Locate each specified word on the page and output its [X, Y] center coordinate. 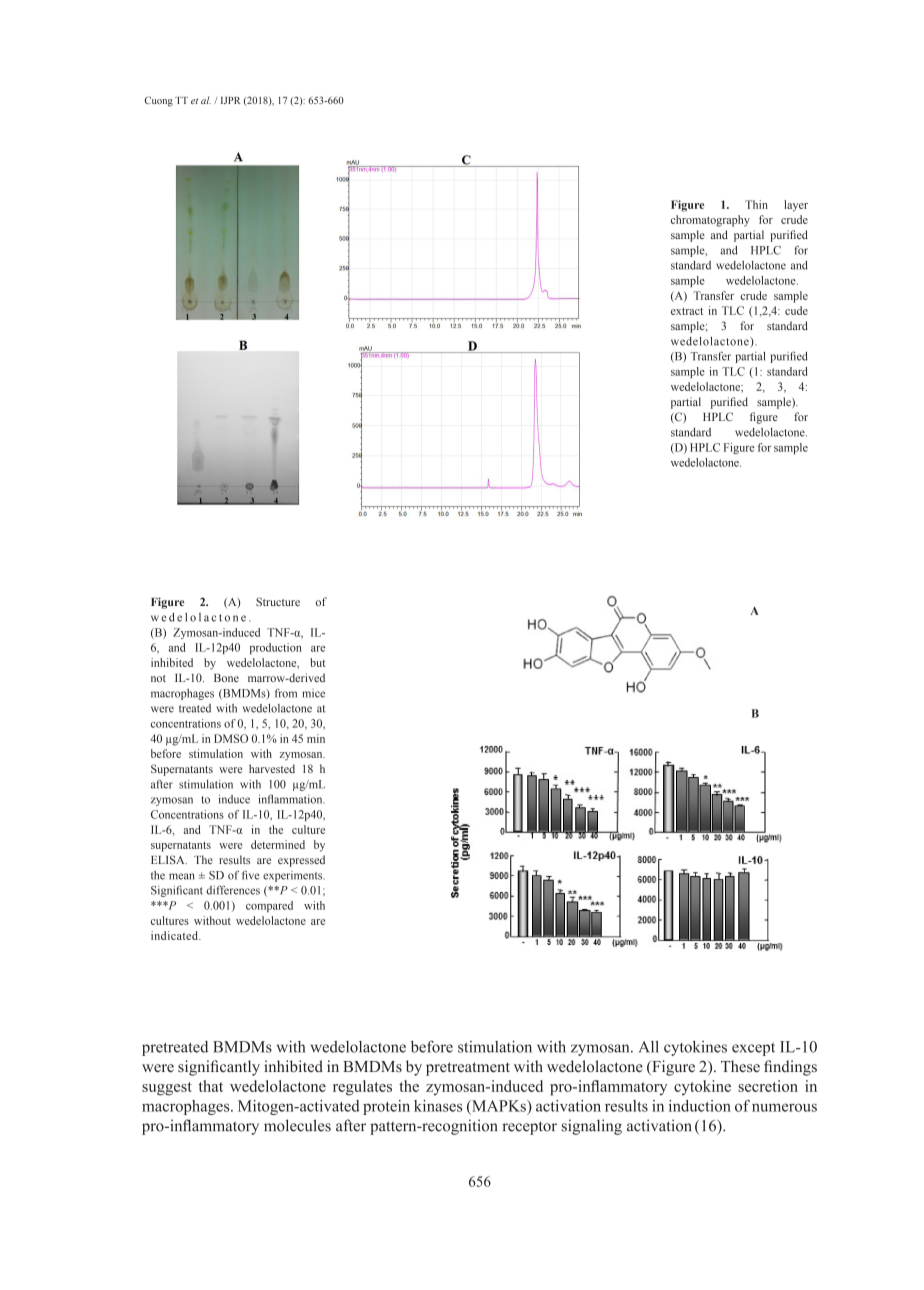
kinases [438, 1106]
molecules [297, 1125]
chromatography [710, 221]
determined [278, 844]
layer [796, 206]
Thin [756, 204]
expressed [301, 861]
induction [700, 1106]
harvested [272, 768]
